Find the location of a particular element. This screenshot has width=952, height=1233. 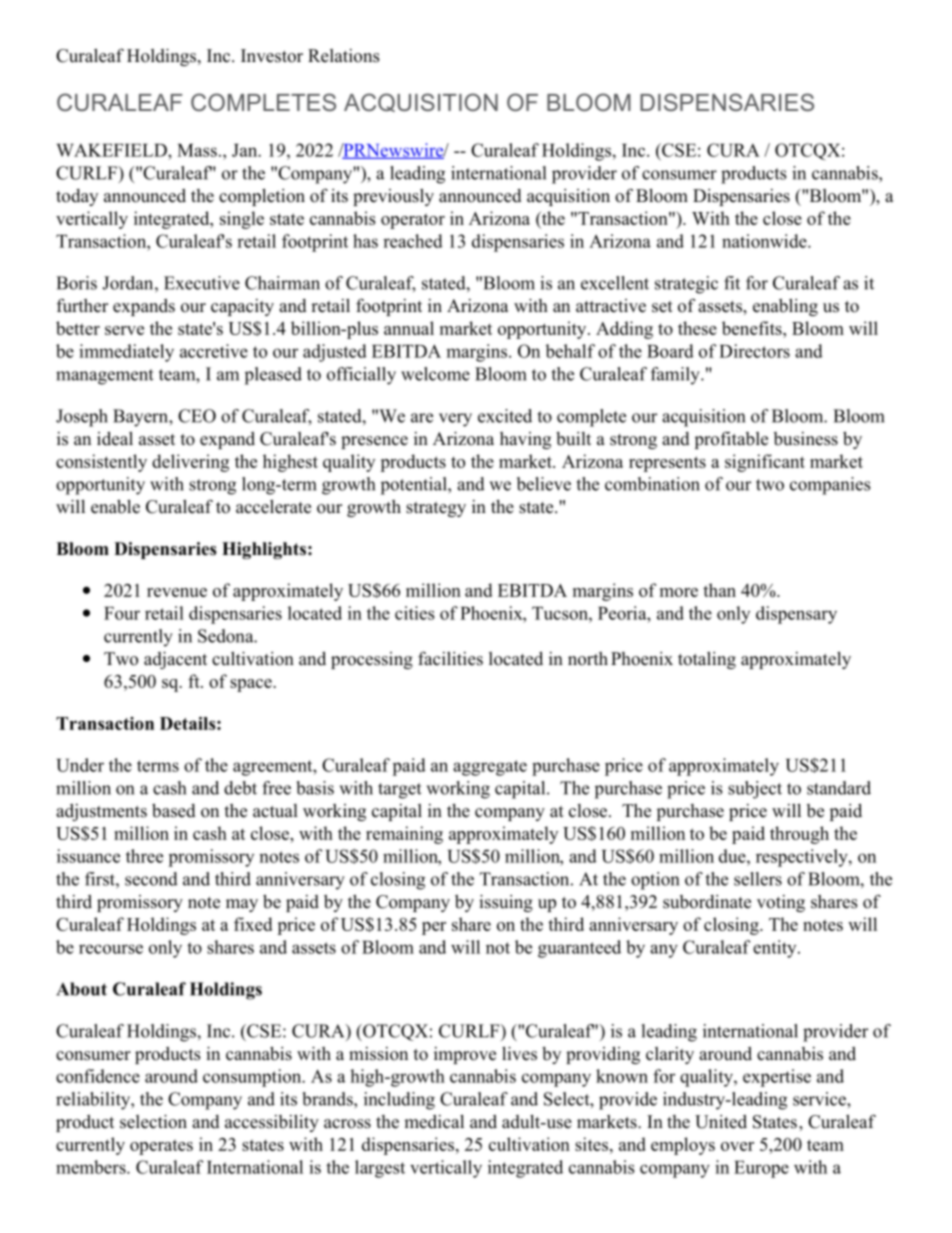

immediately is located at coordinates (126, 353).
